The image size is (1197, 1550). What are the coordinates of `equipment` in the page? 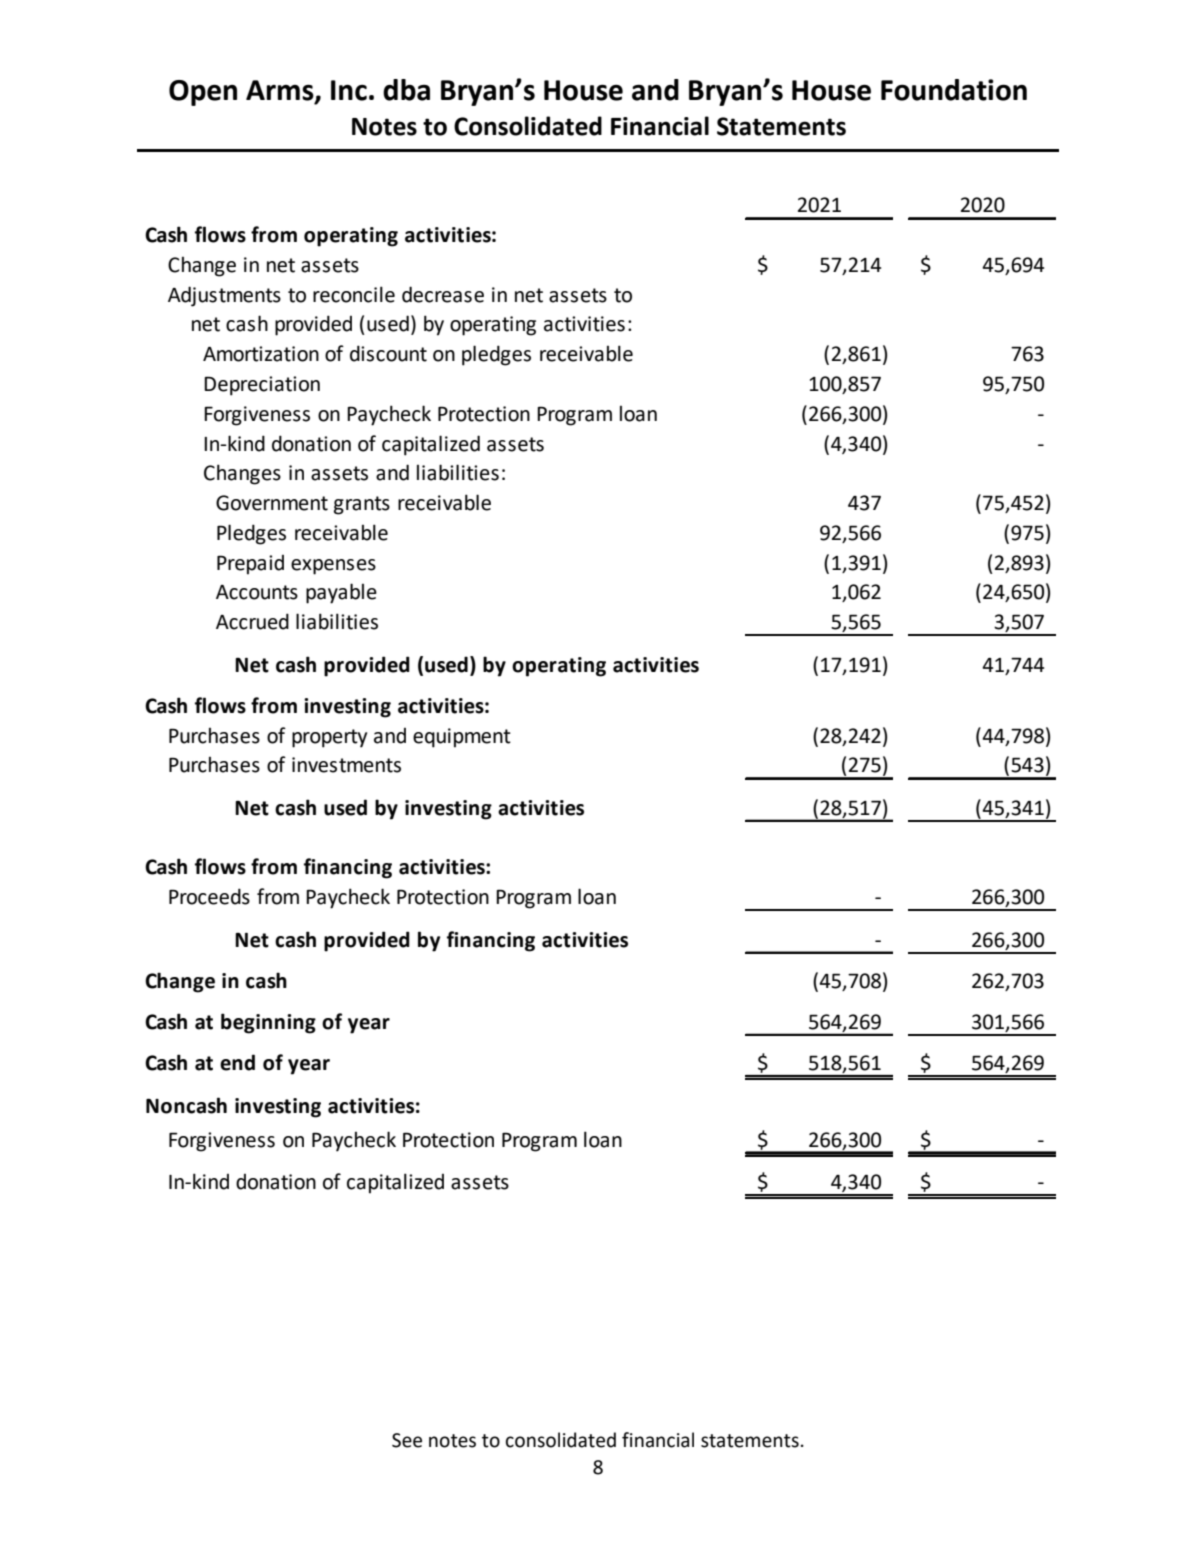 It's located at (462, 738).
